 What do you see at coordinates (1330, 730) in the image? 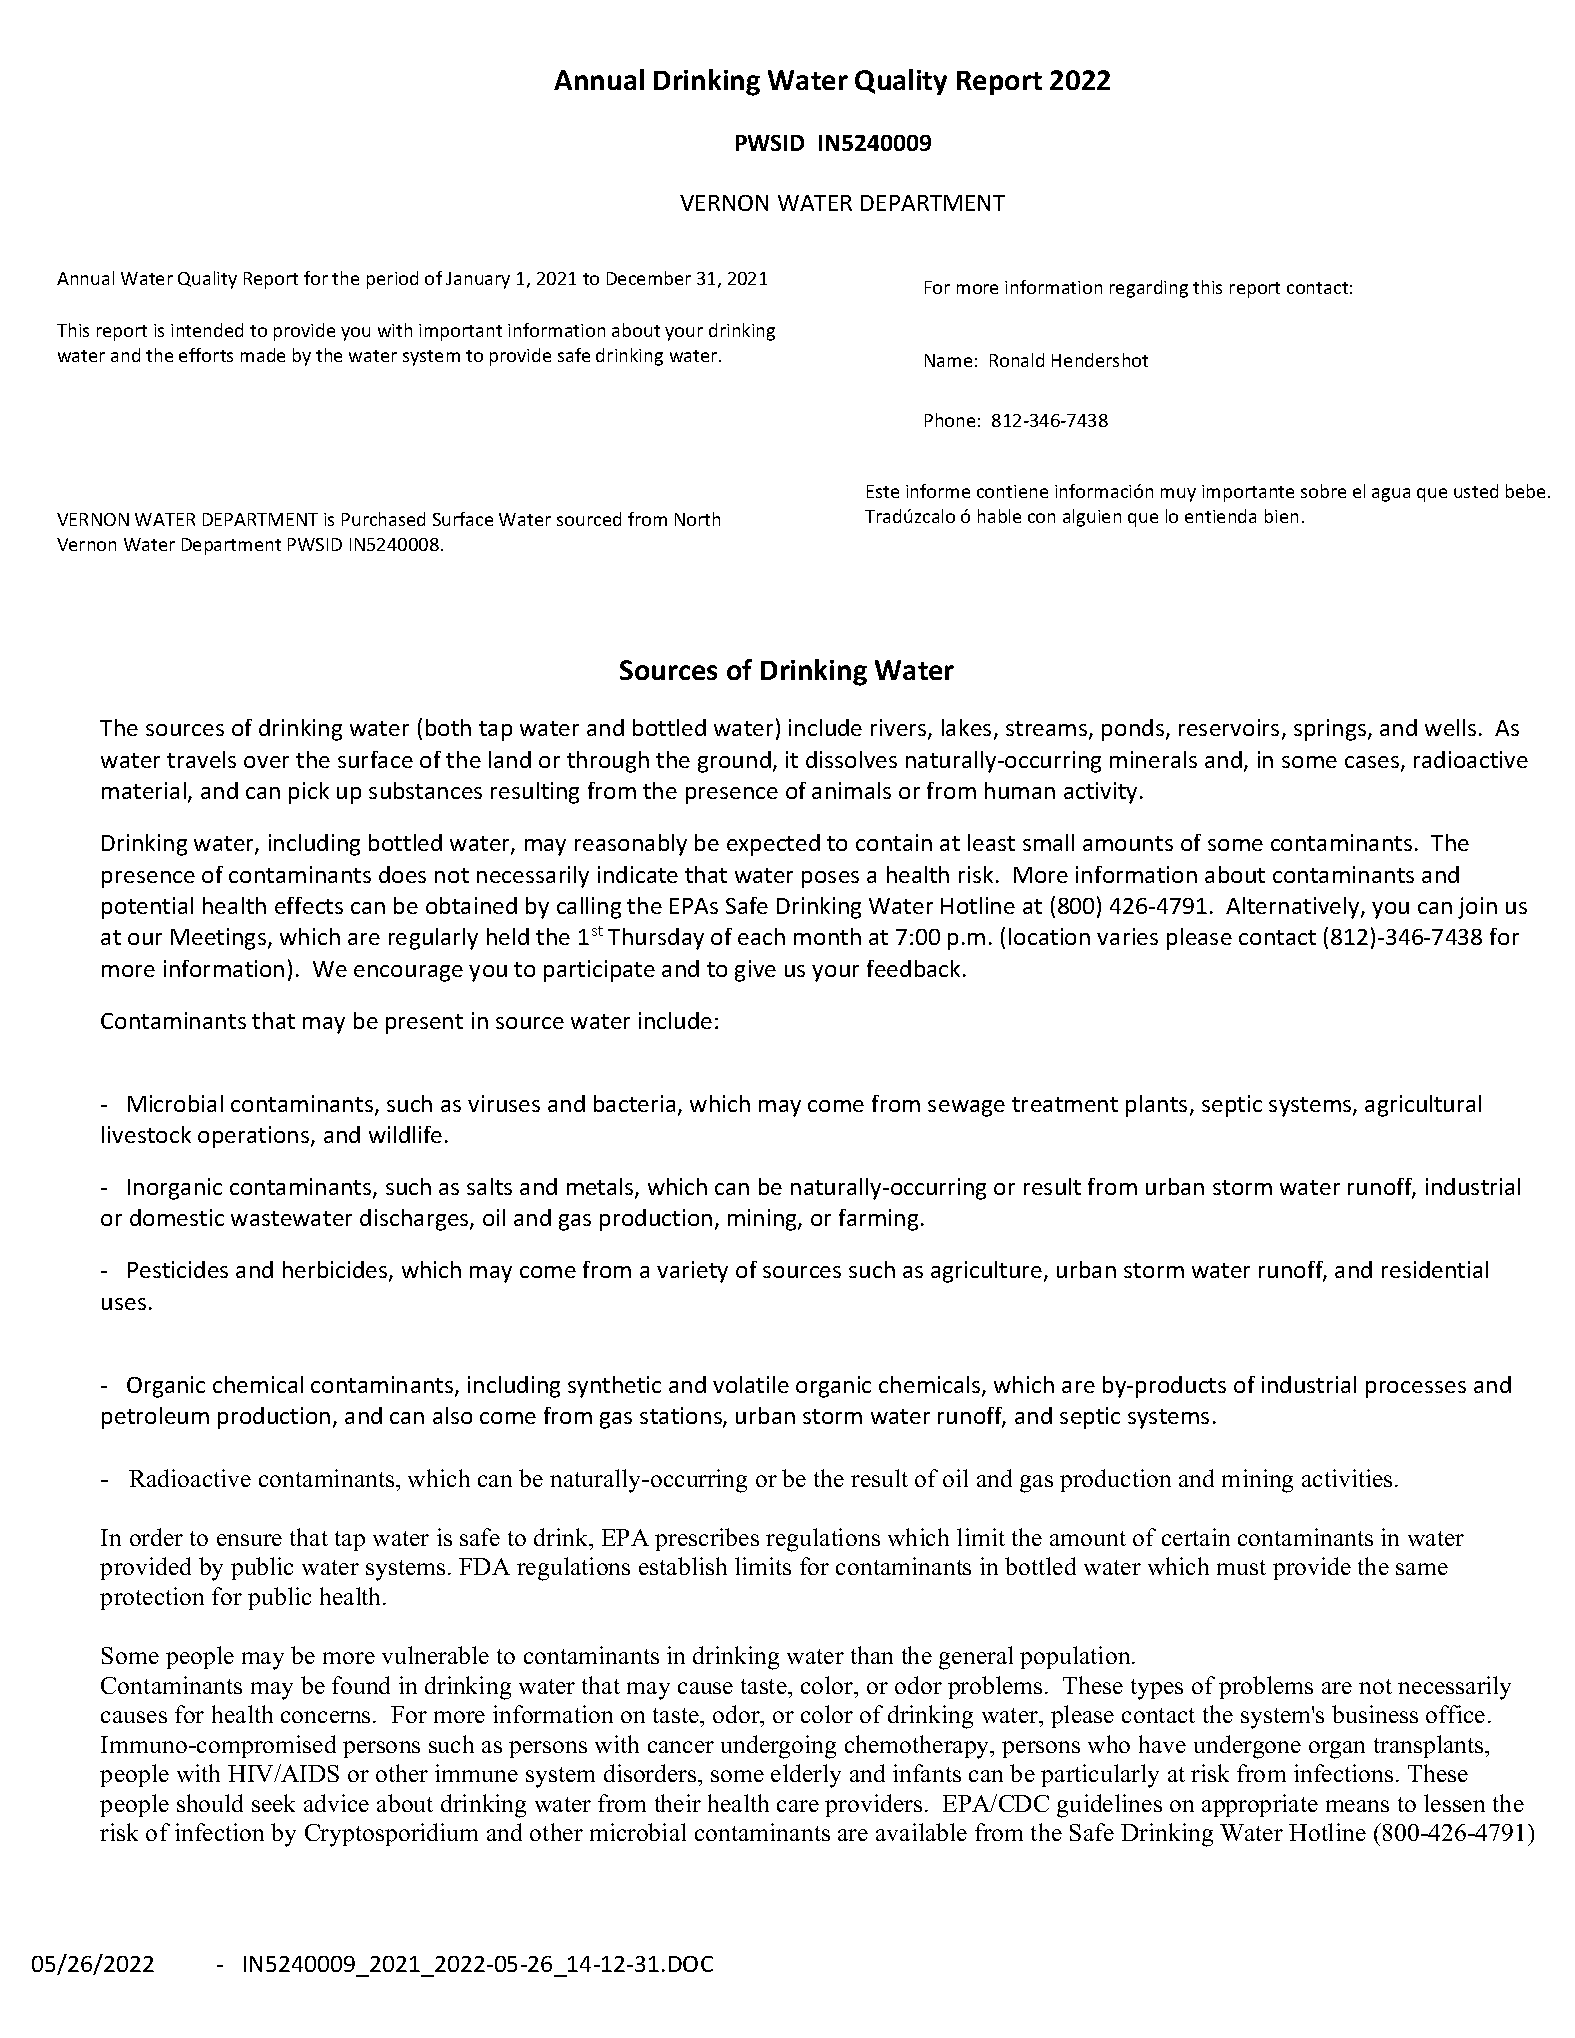
I see `springs` at bounding box center [1330, 730].
